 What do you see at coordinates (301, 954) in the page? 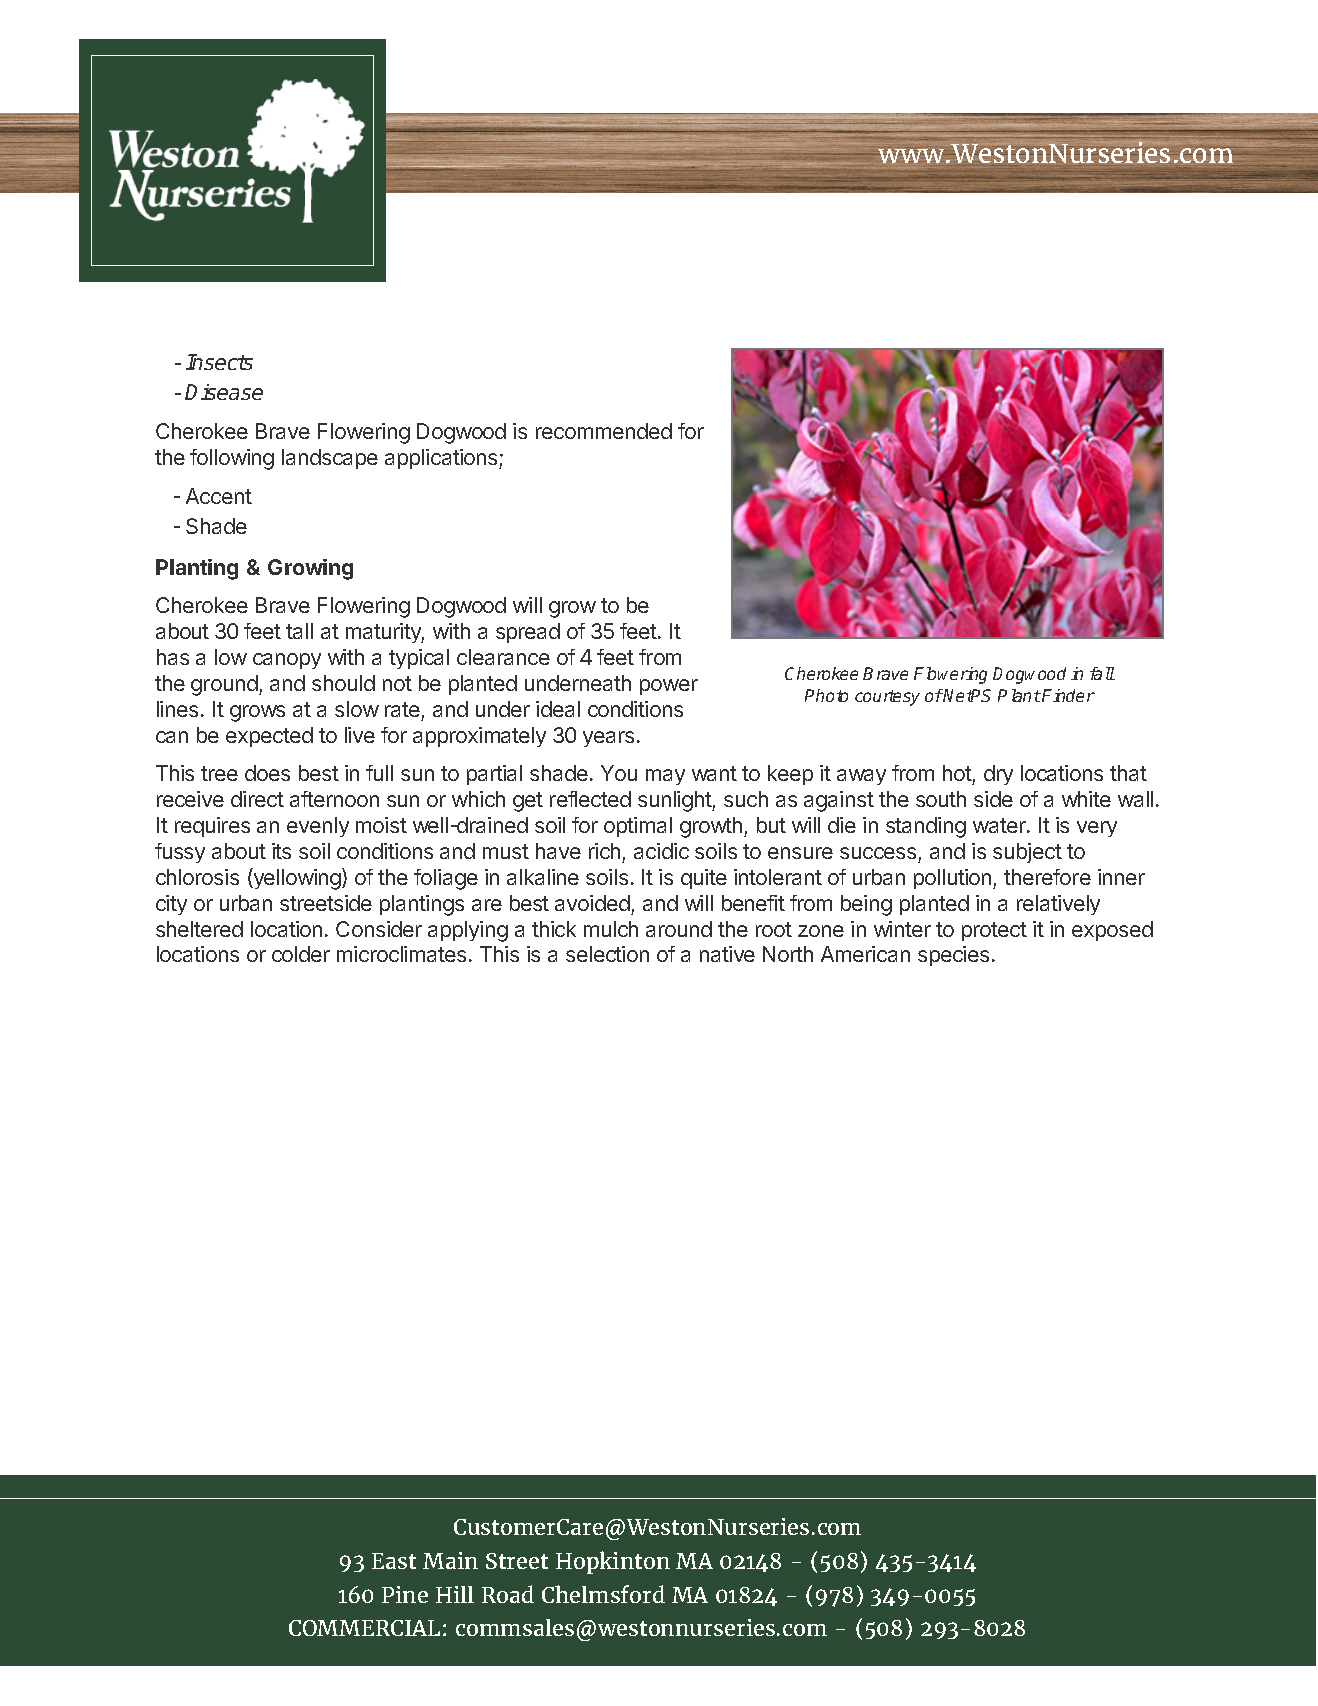
I see `colder` at bounding box center [301, 954].
